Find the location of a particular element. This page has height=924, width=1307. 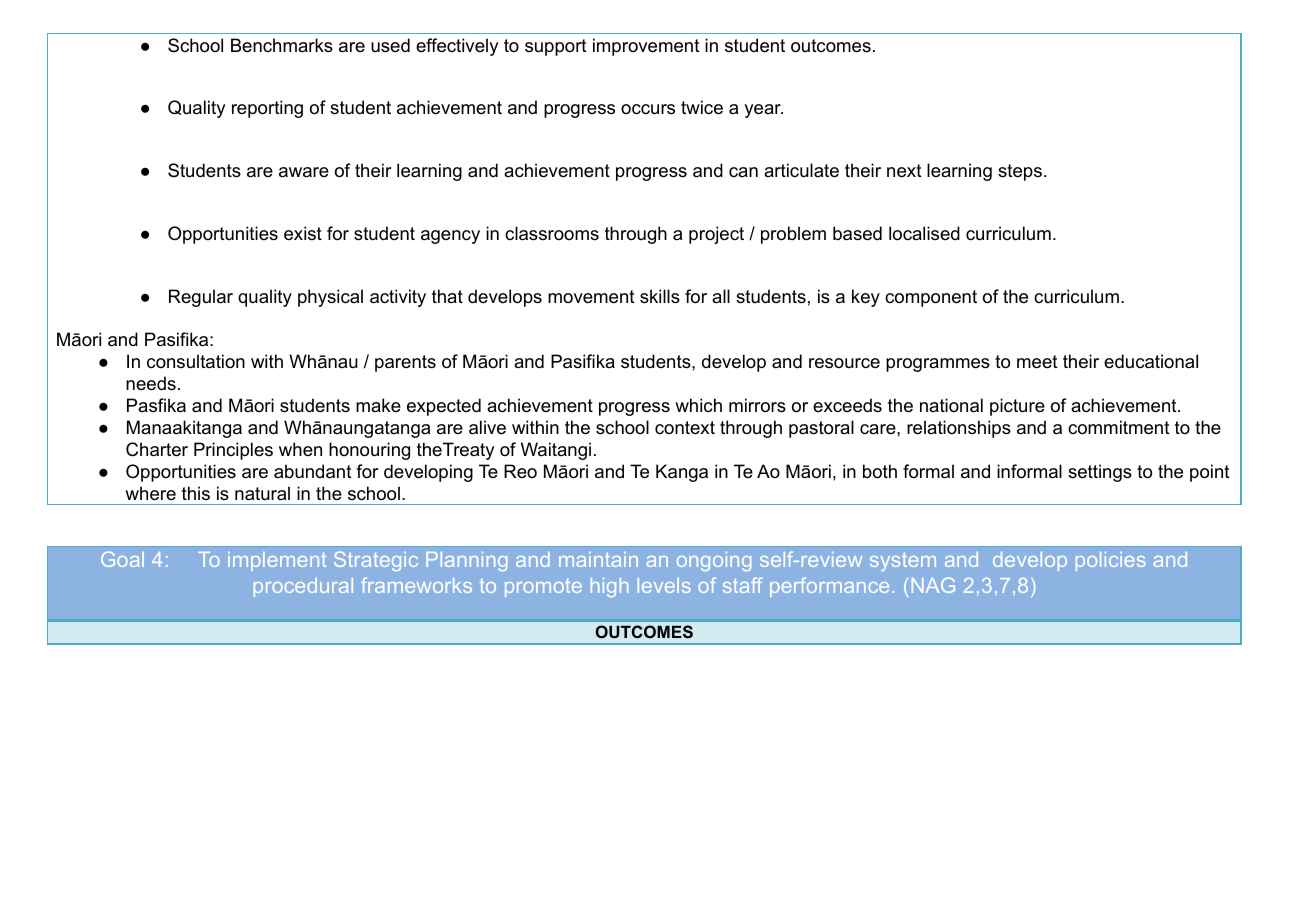

year is located at coordinates (763, 111).
